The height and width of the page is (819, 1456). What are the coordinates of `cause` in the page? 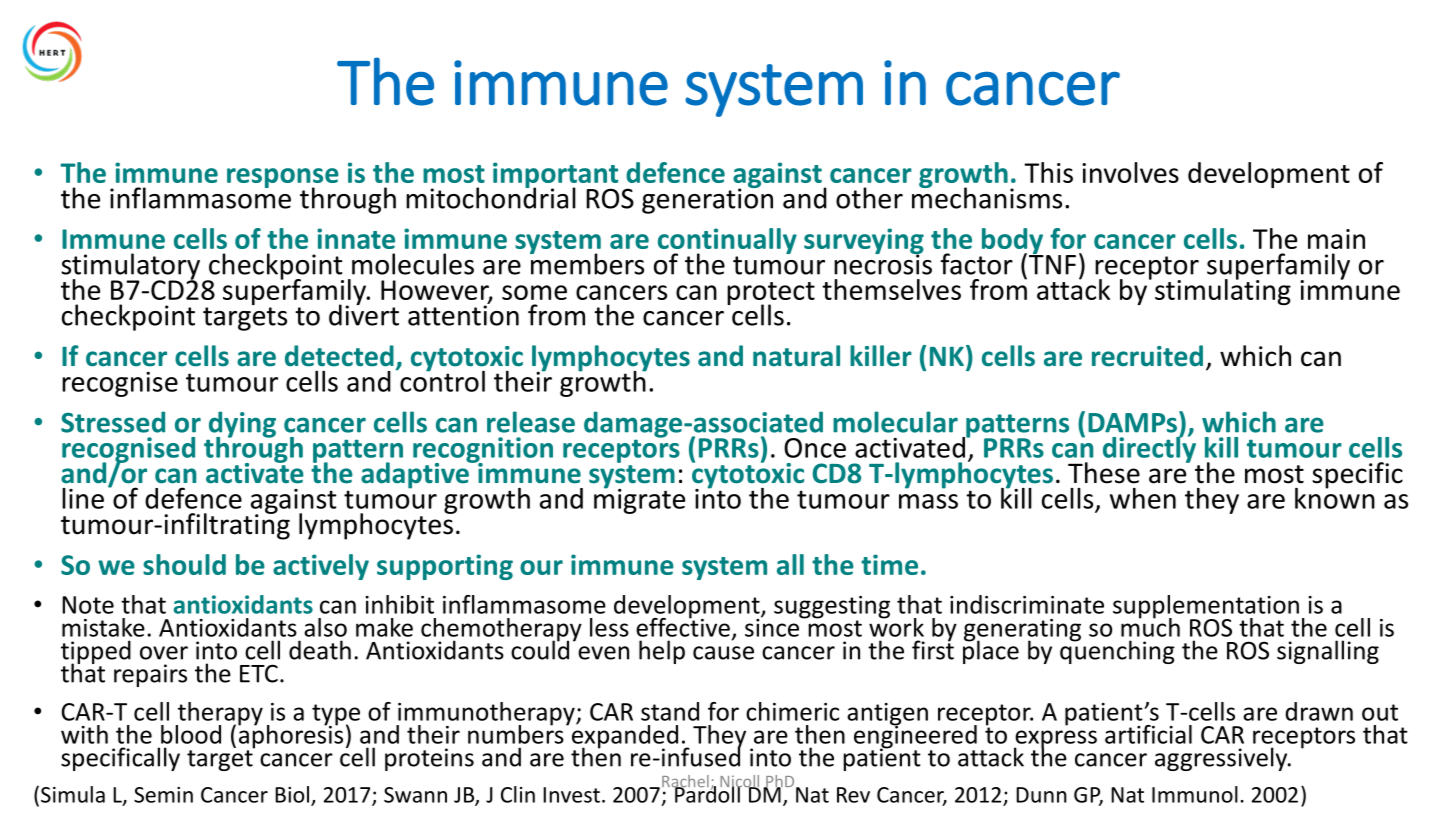 It's located at (723, 653).
